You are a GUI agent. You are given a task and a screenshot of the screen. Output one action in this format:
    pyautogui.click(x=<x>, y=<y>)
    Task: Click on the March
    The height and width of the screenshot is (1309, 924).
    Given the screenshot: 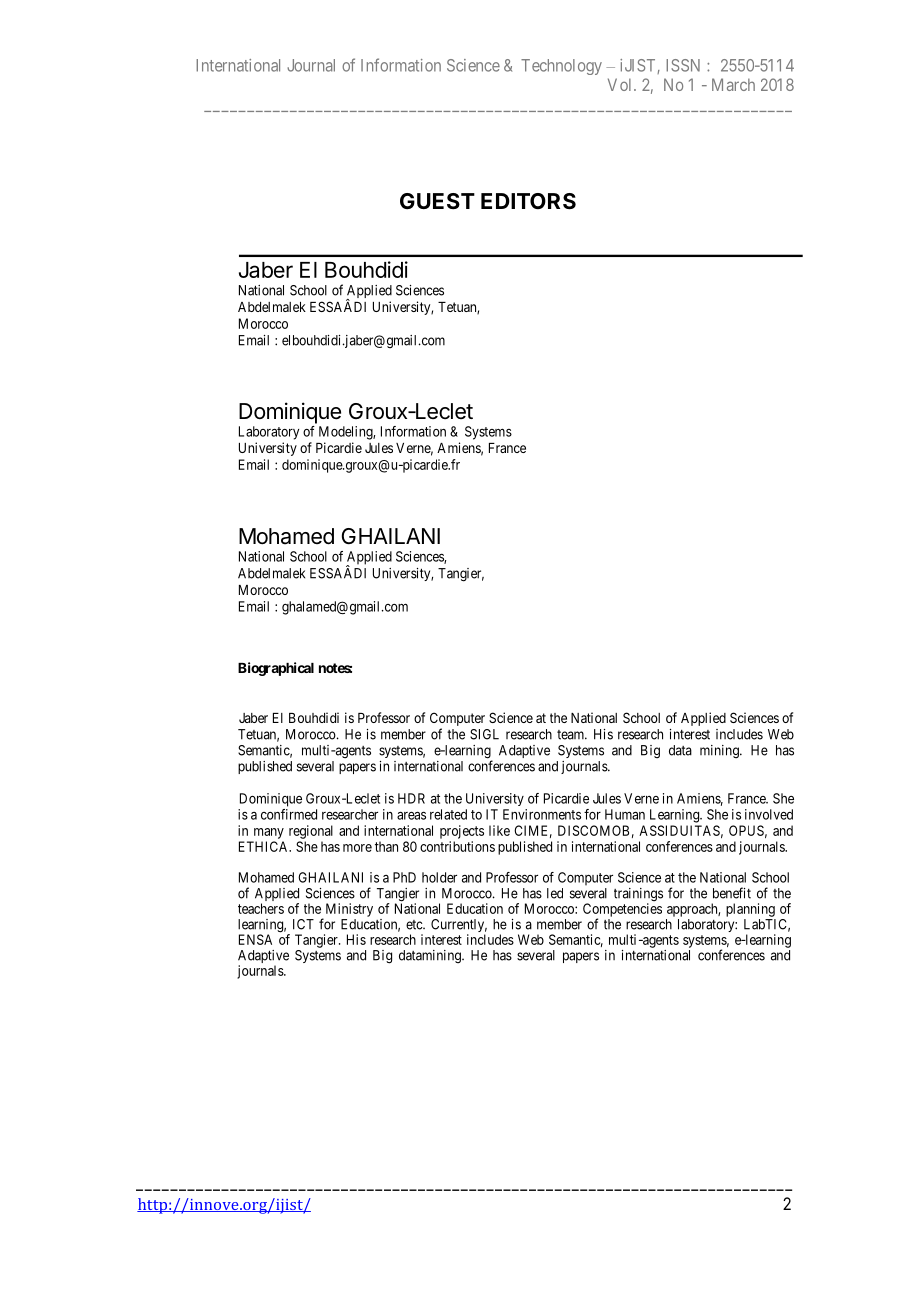 What is the action you would take?
    pyautogui.click(x=733, y=84)
